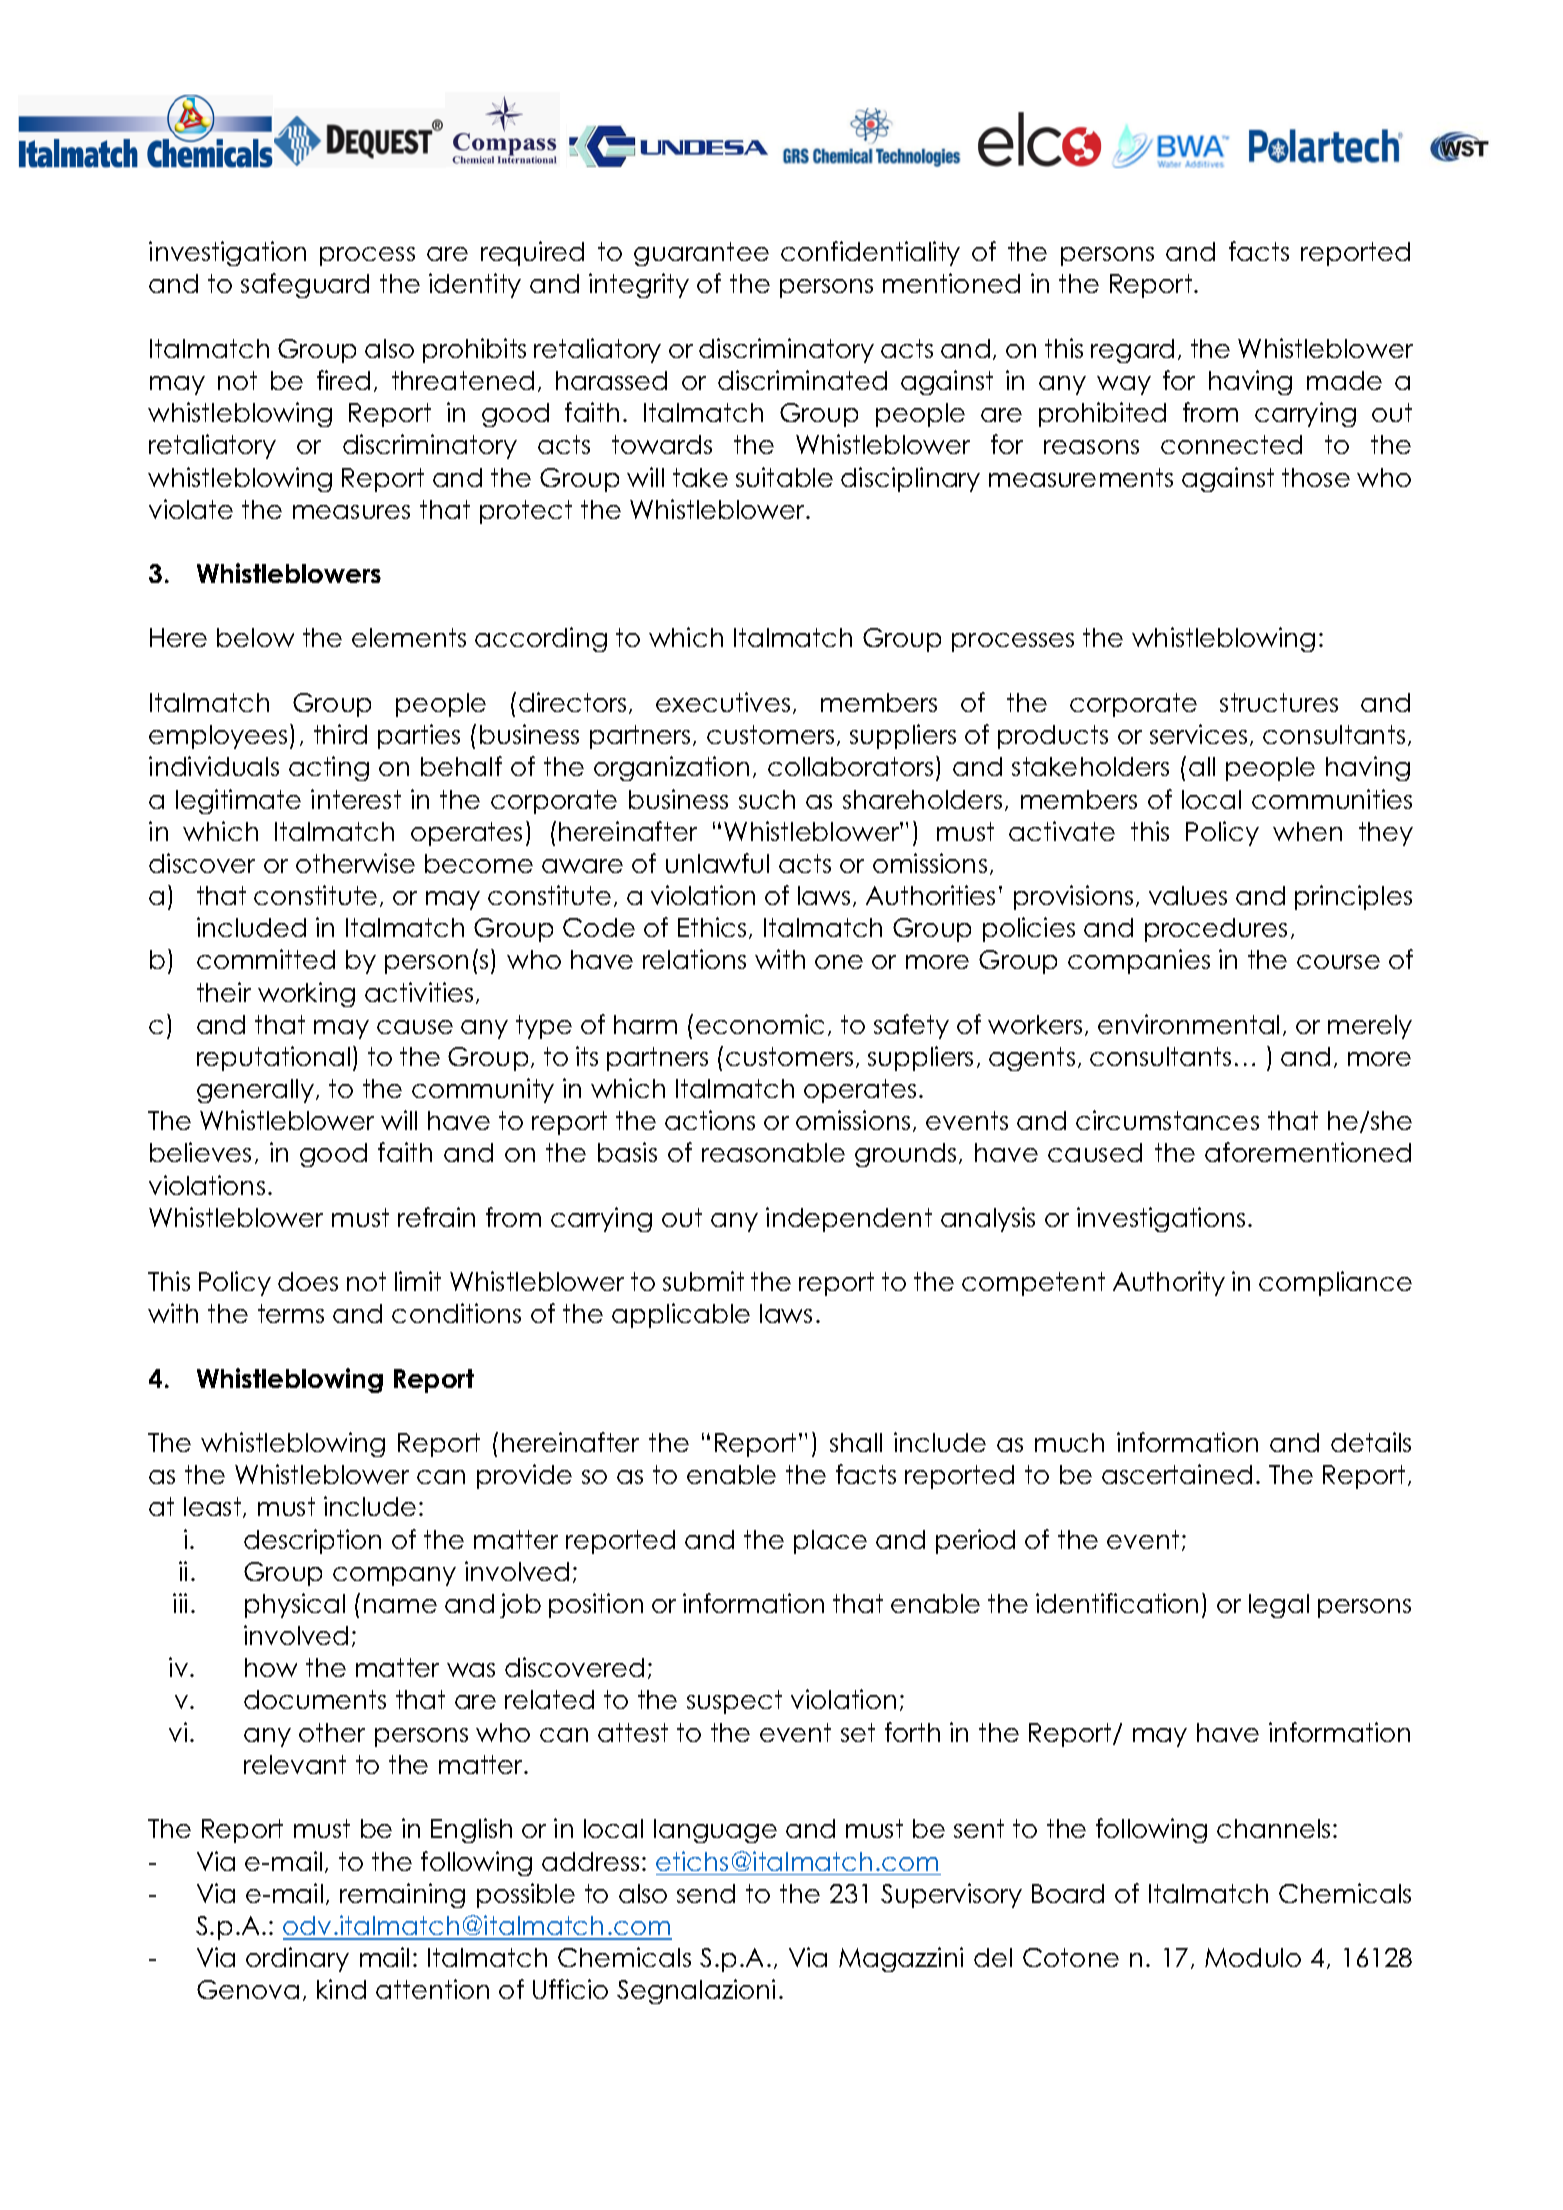  I want to click on third, so click(340, 734).
